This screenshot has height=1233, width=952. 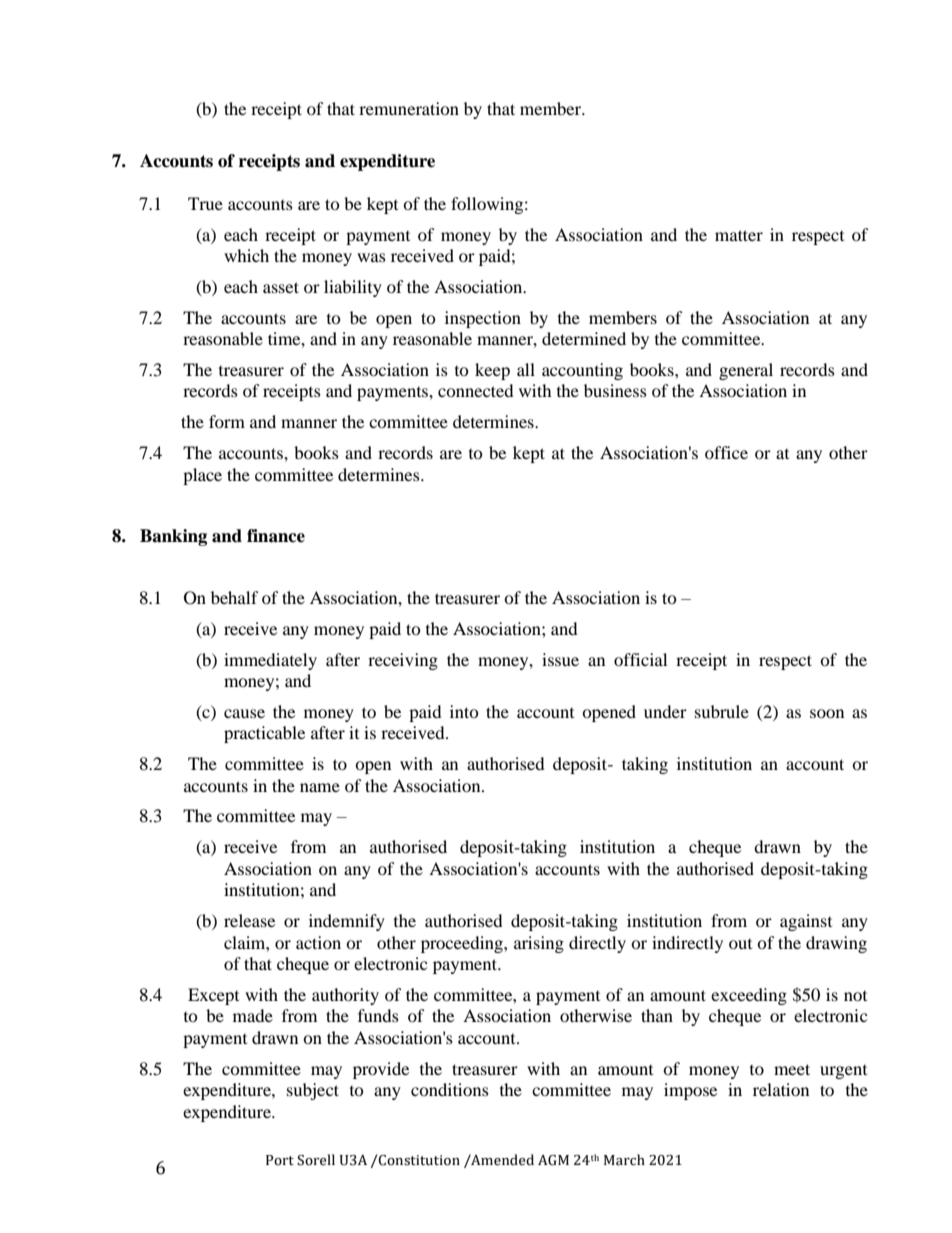 What do you see at coordinates (539, 944) in the screenshot?
I see `arising` at bounding box center [539, 944].
